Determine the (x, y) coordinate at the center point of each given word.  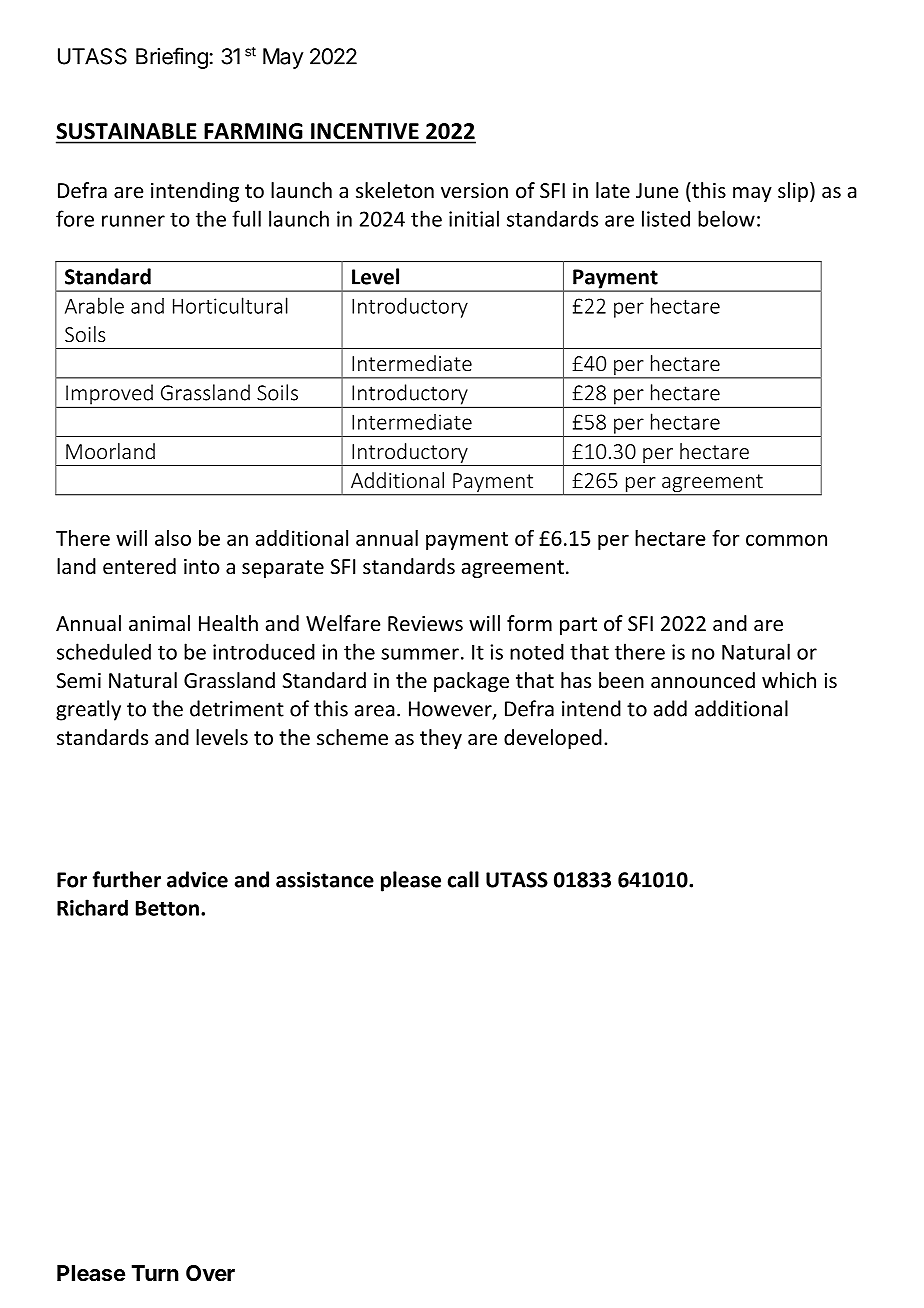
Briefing (172, 58)
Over (210, 1273)
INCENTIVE (365, 131)
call (463, 879)
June (657, 191)
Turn (155, 1273)
